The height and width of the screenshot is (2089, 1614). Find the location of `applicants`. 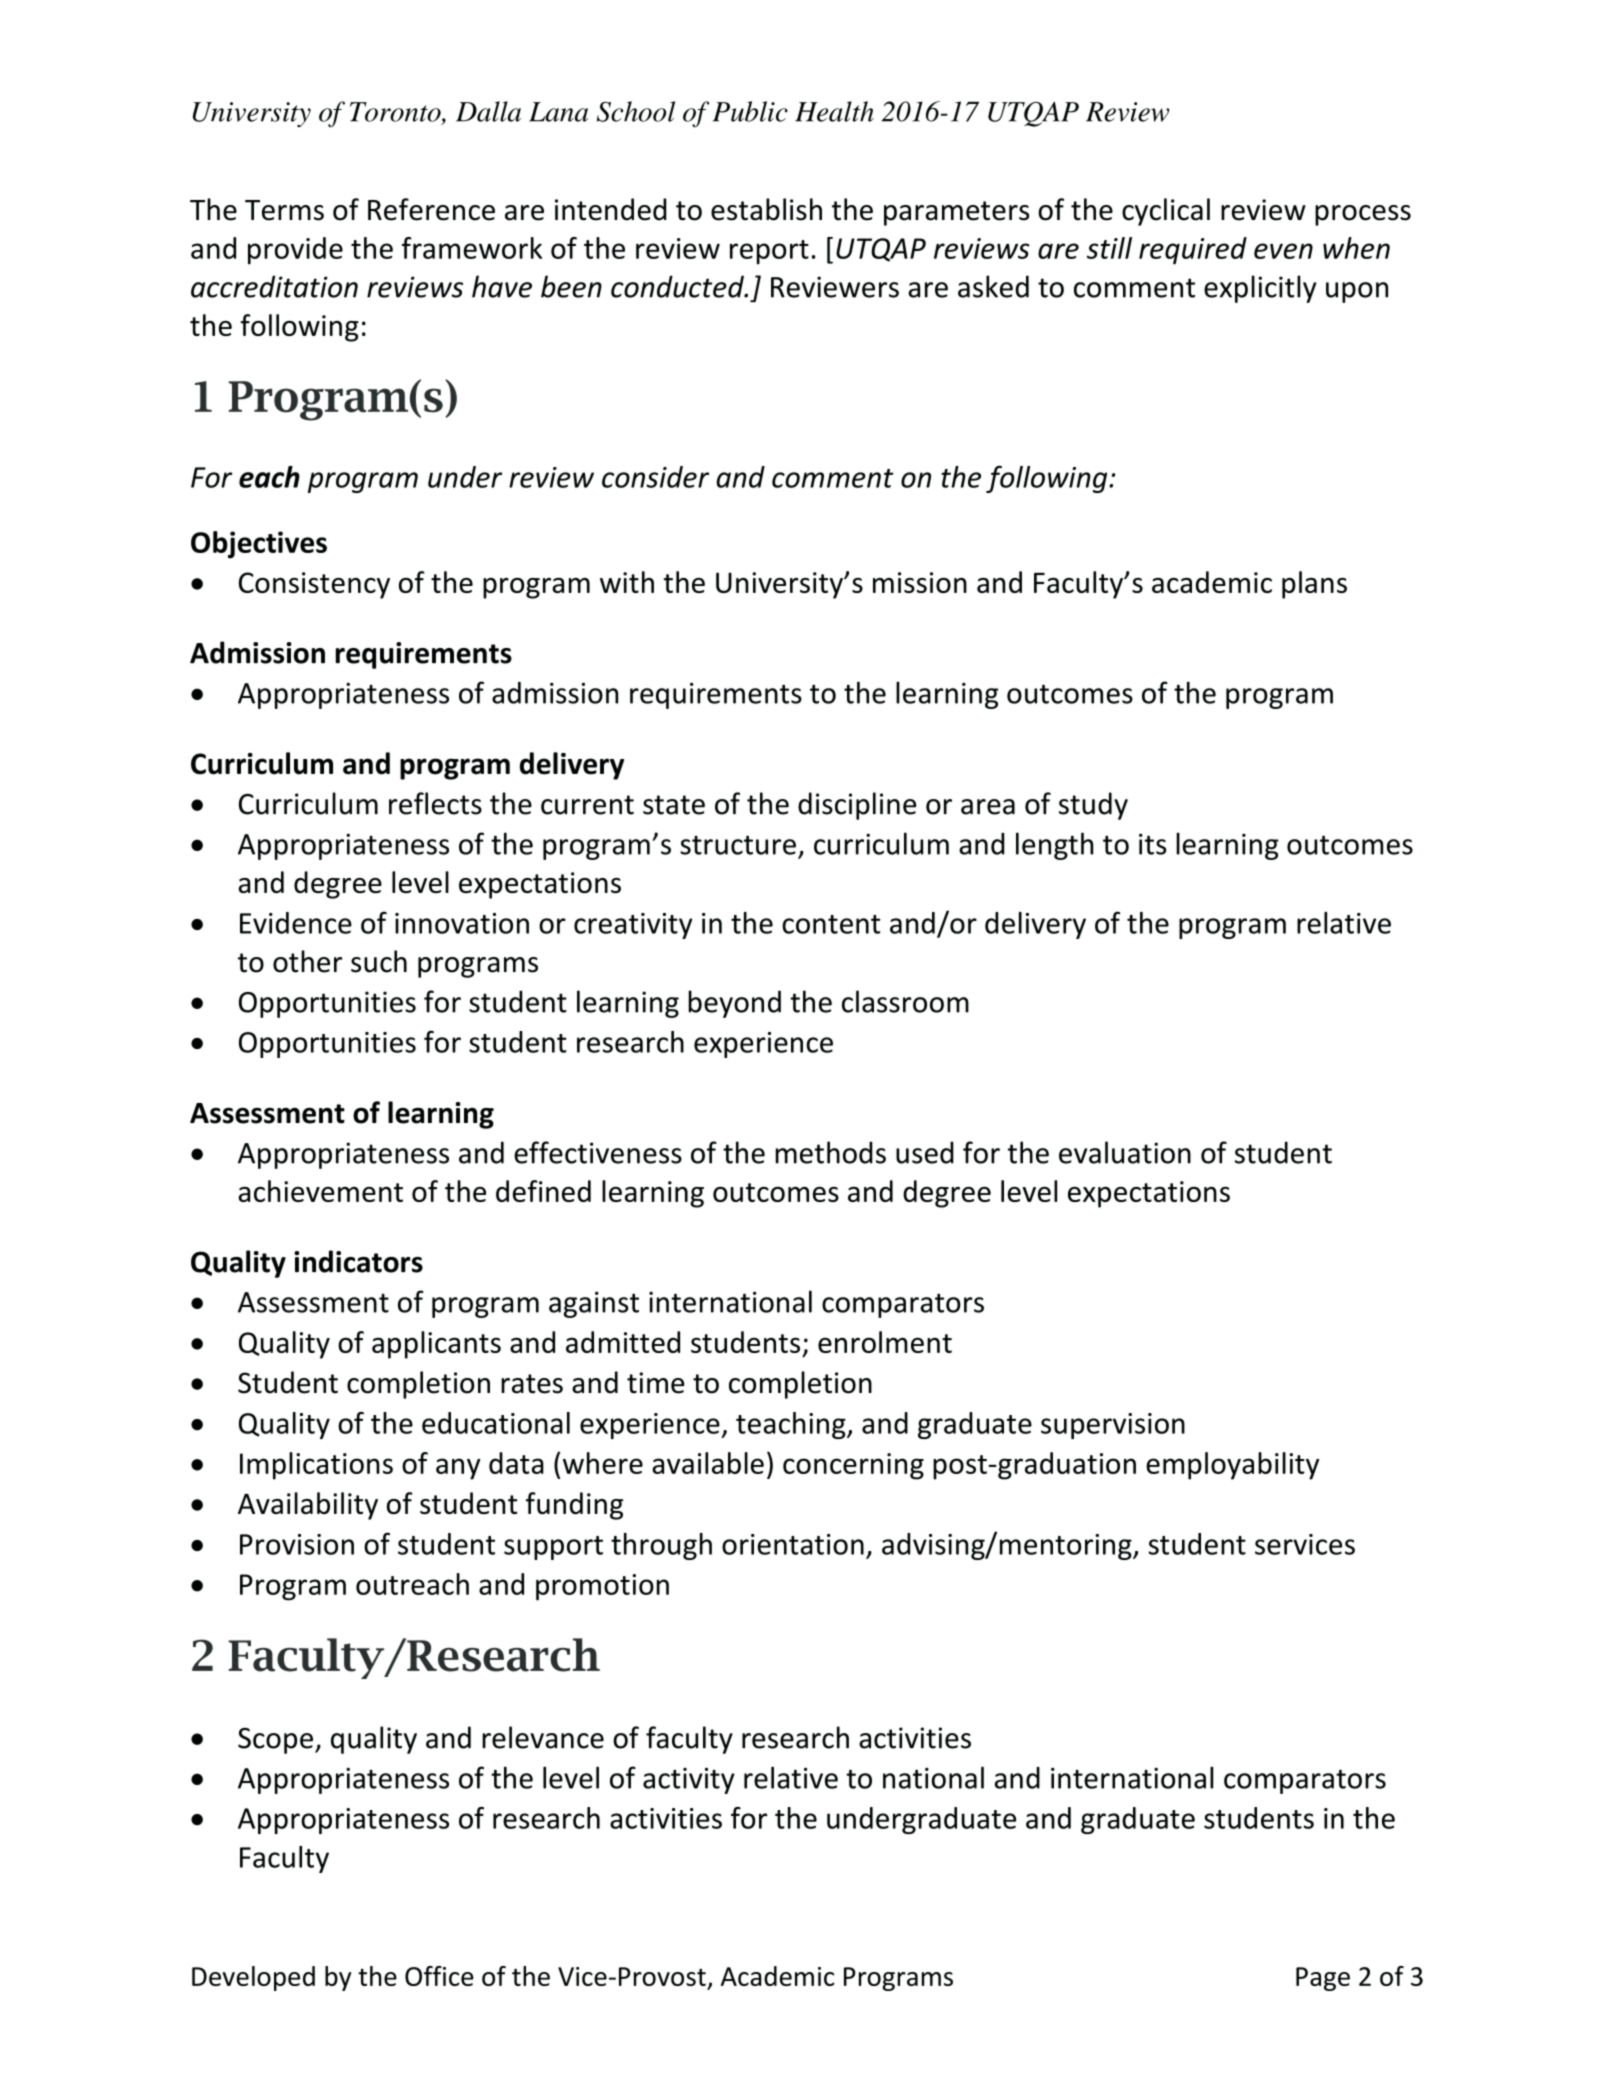

applicants is located at coordinates (436, 1345).
